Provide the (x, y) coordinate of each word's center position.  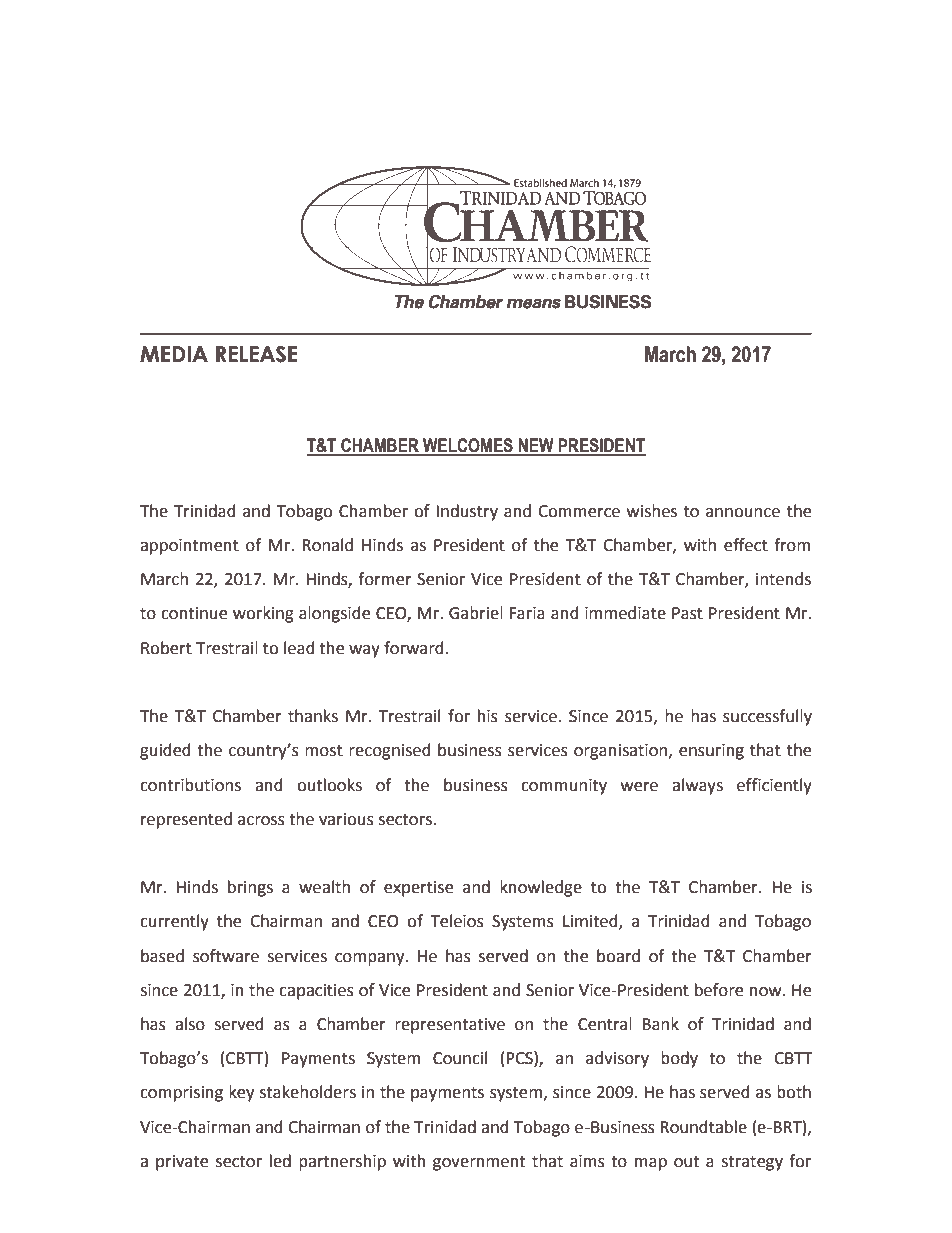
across (261, 821)
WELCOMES (468, 446)
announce (743, 513)
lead (299, 648)
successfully (767, 717)
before (719, 990)
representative (450, 1026)
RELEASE (256, 354)
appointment (189, 547)
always (697, 786)
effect (746, 545)
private (182, 1163)
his (488, 716)
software (226, 956)
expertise (418, 889)
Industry (467, 512)
